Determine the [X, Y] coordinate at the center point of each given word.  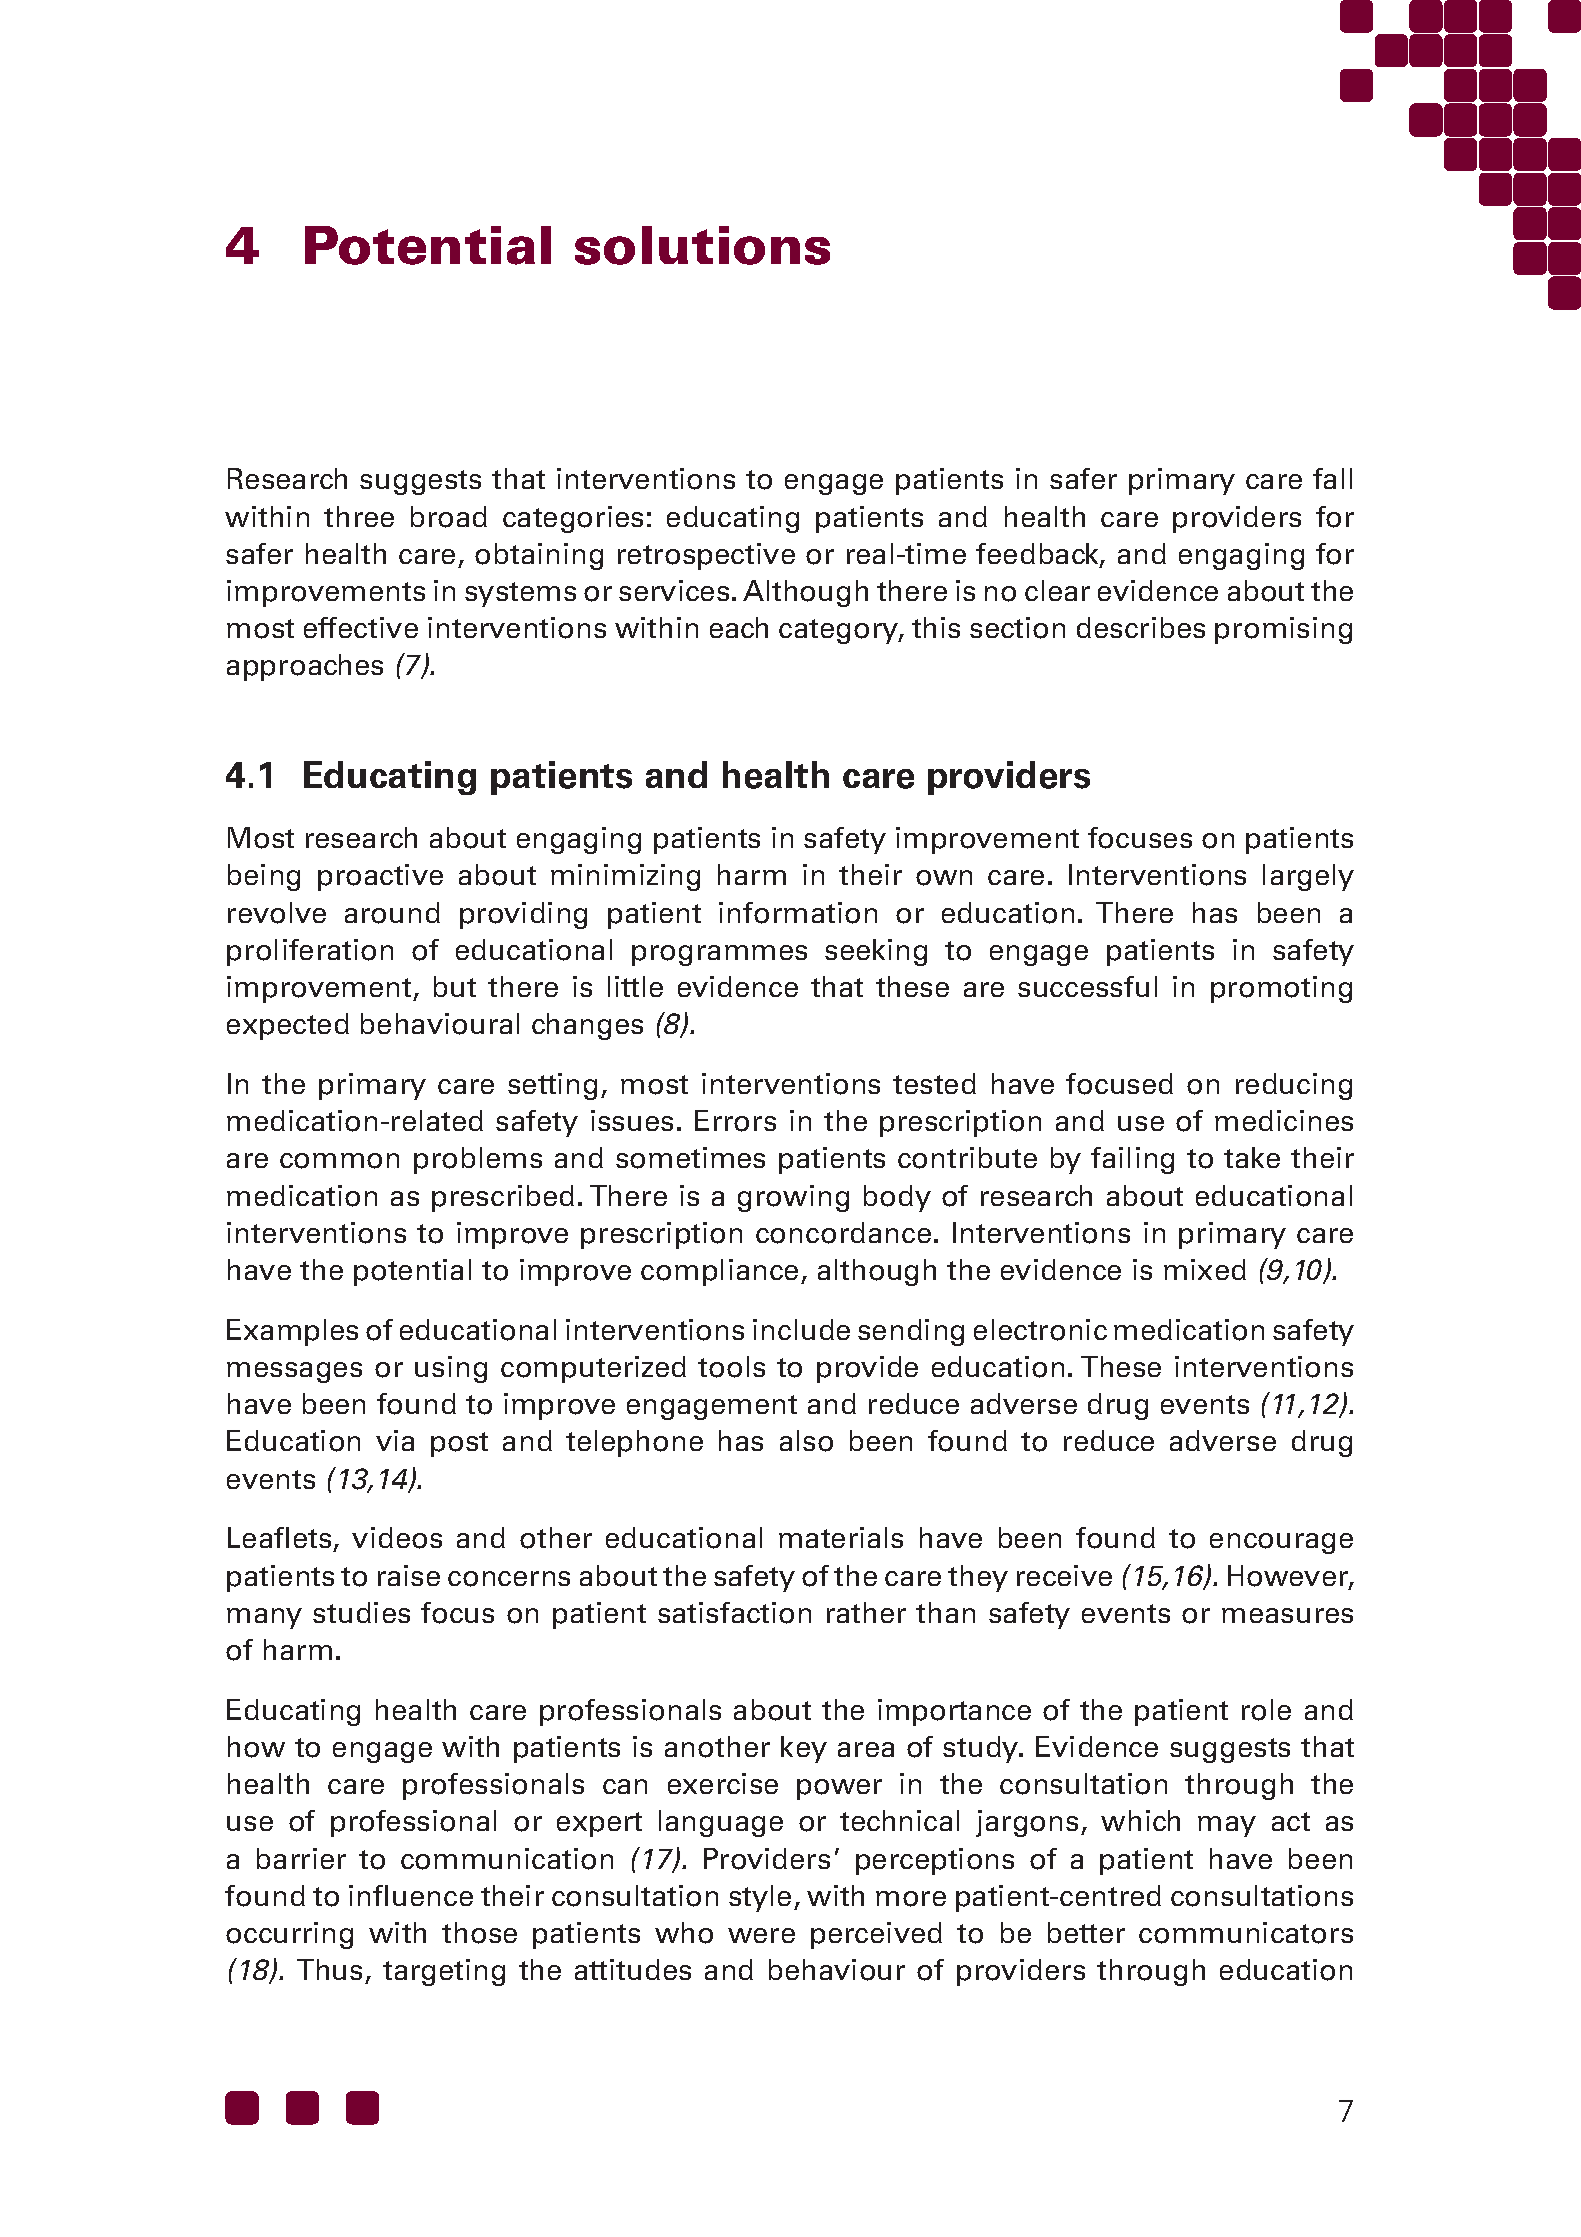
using [451, 1369]
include [801, 1329]
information [798, 913]
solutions [702, 245]
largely [1308, 877]
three [359, 516]
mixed [1205, 1269]
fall [1332, 478]
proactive [380, 877]
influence [411, 1895]
